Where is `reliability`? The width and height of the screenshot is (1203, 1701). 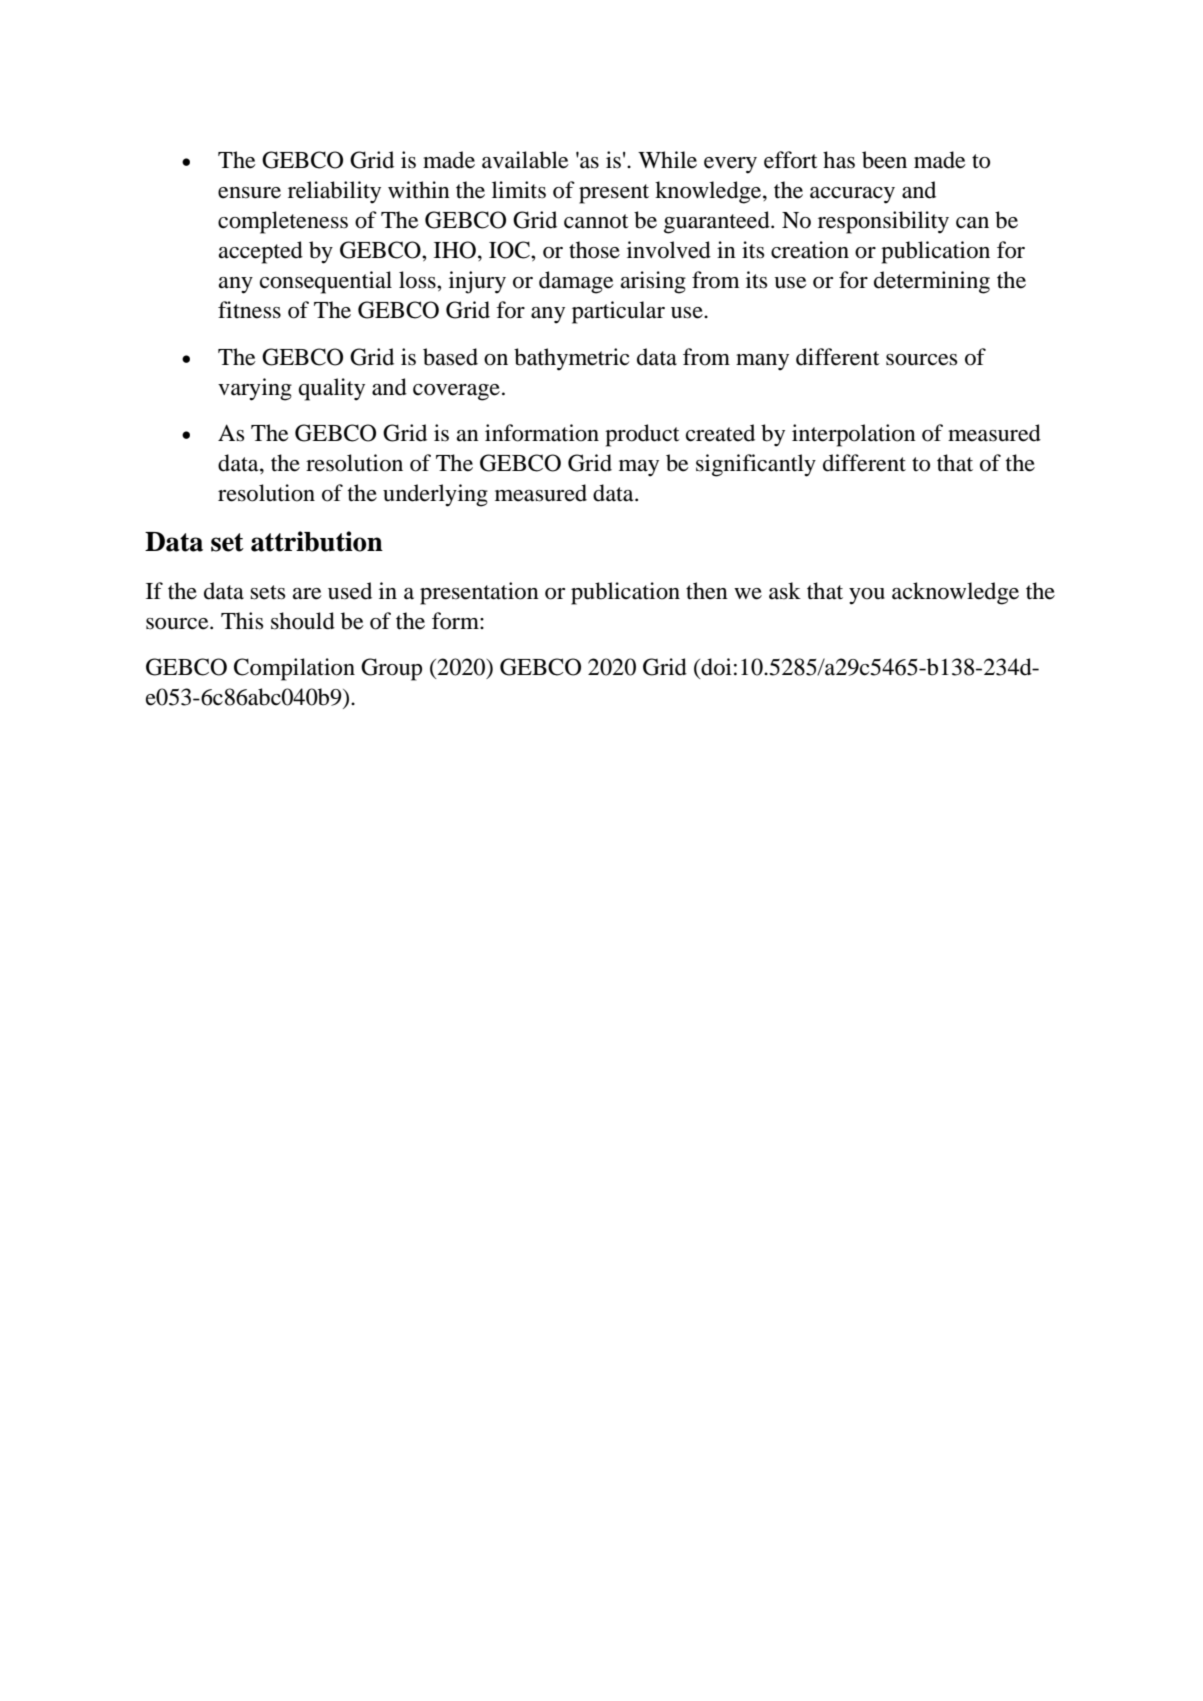
reliability is located at coordinates (334, 192).
